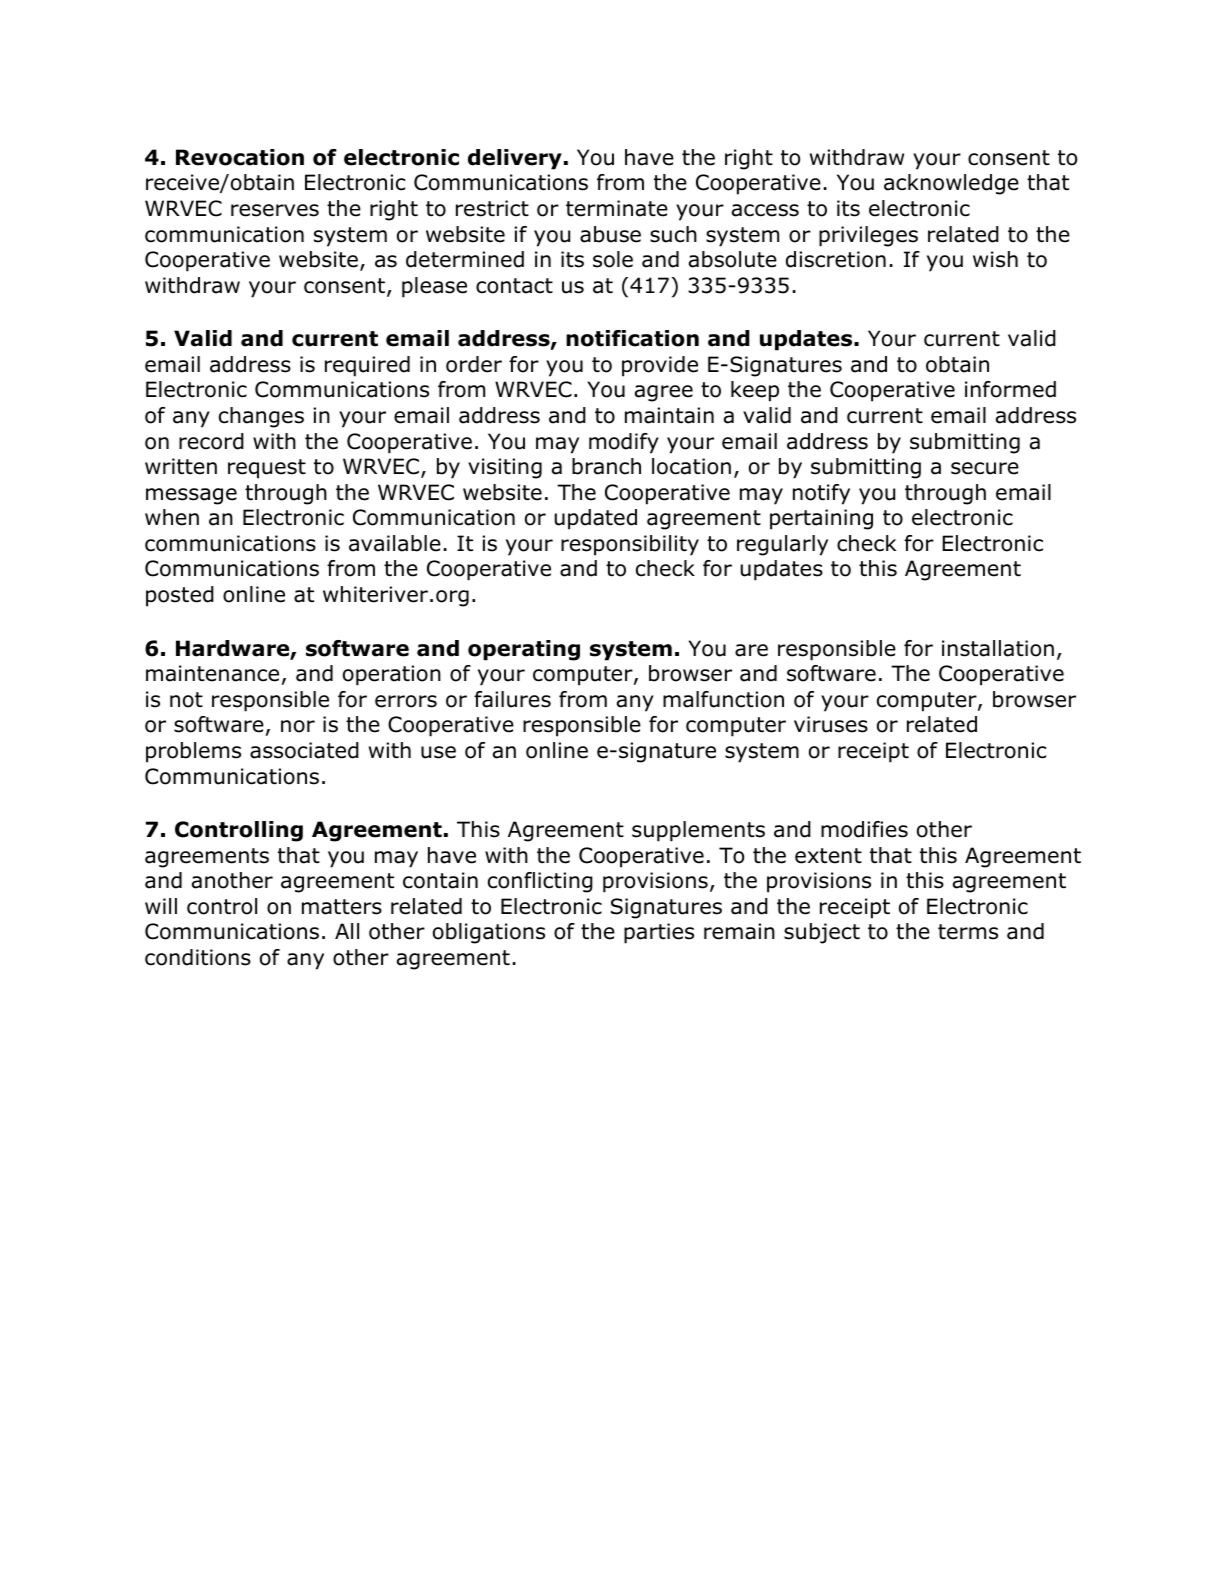  I want to click on Revocation, so click(240, 157).
